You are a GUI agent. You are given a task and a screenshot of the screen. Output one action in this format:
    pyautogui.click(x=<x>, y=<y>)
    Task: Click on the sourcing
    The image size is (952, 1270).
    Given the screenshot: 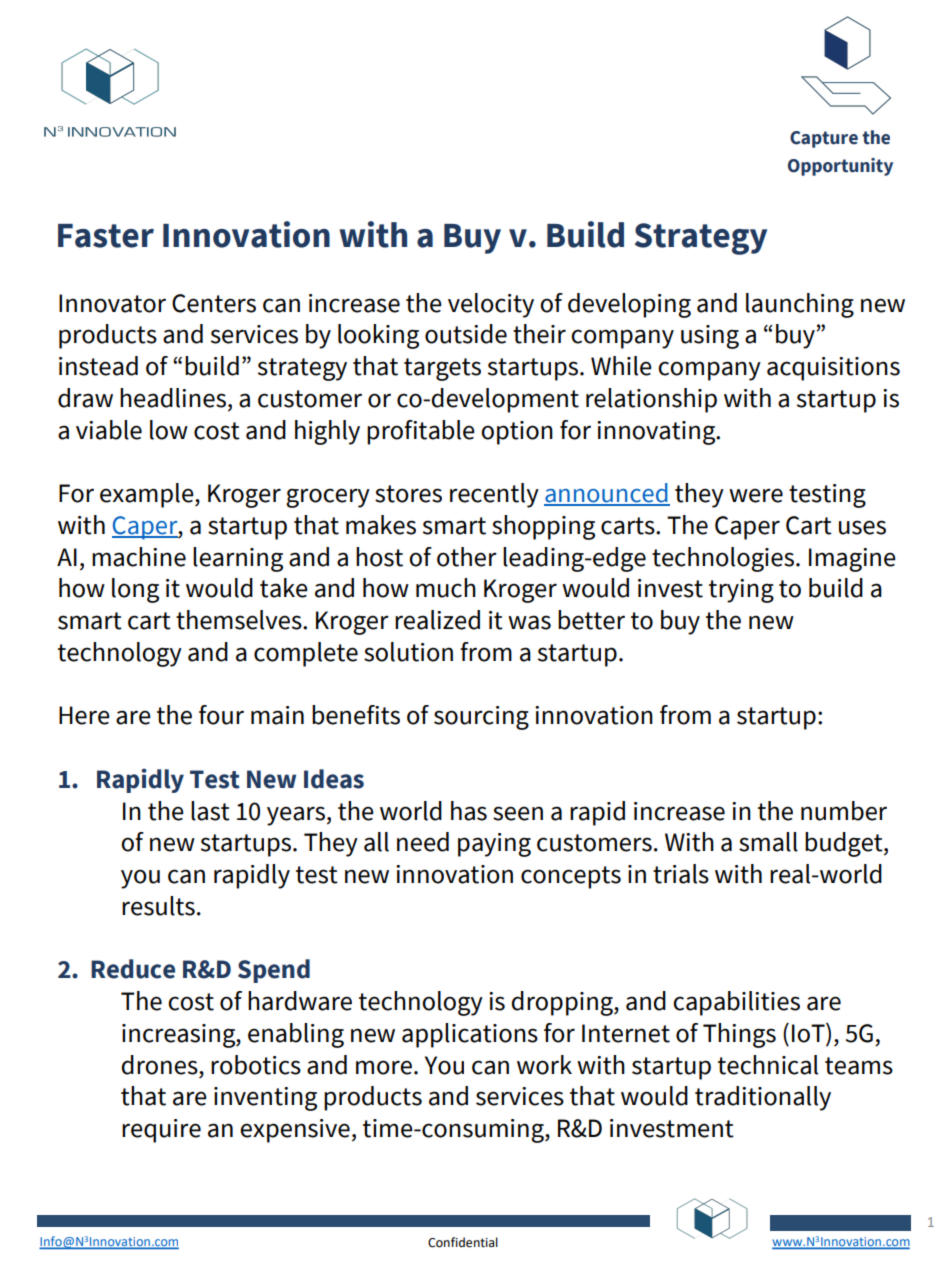 What is the action you would take?
    pyautogui.click(x=481, y=718)
